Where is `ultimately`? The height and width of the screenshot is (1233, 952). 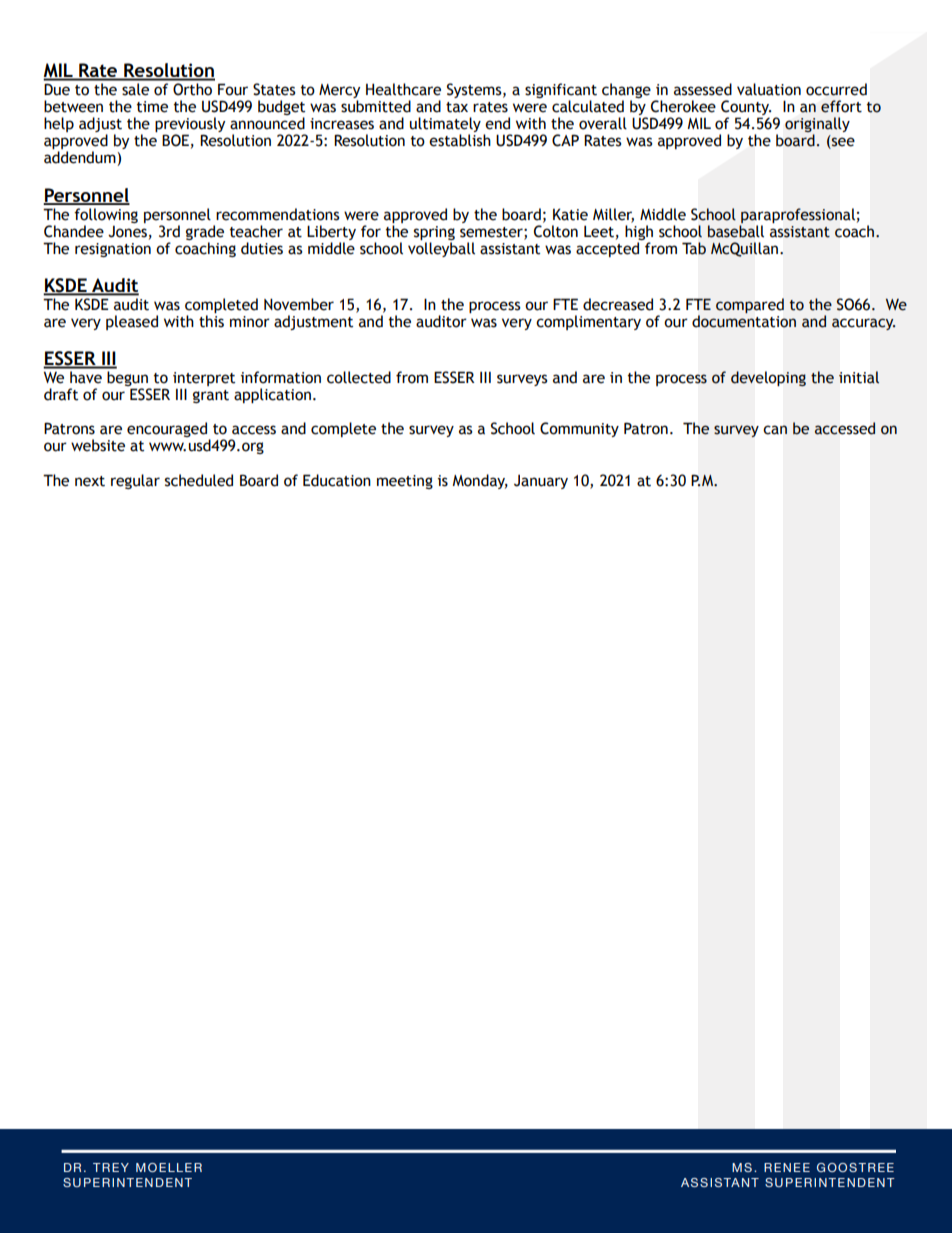 ultimately is located at coordinates (445, 126).
